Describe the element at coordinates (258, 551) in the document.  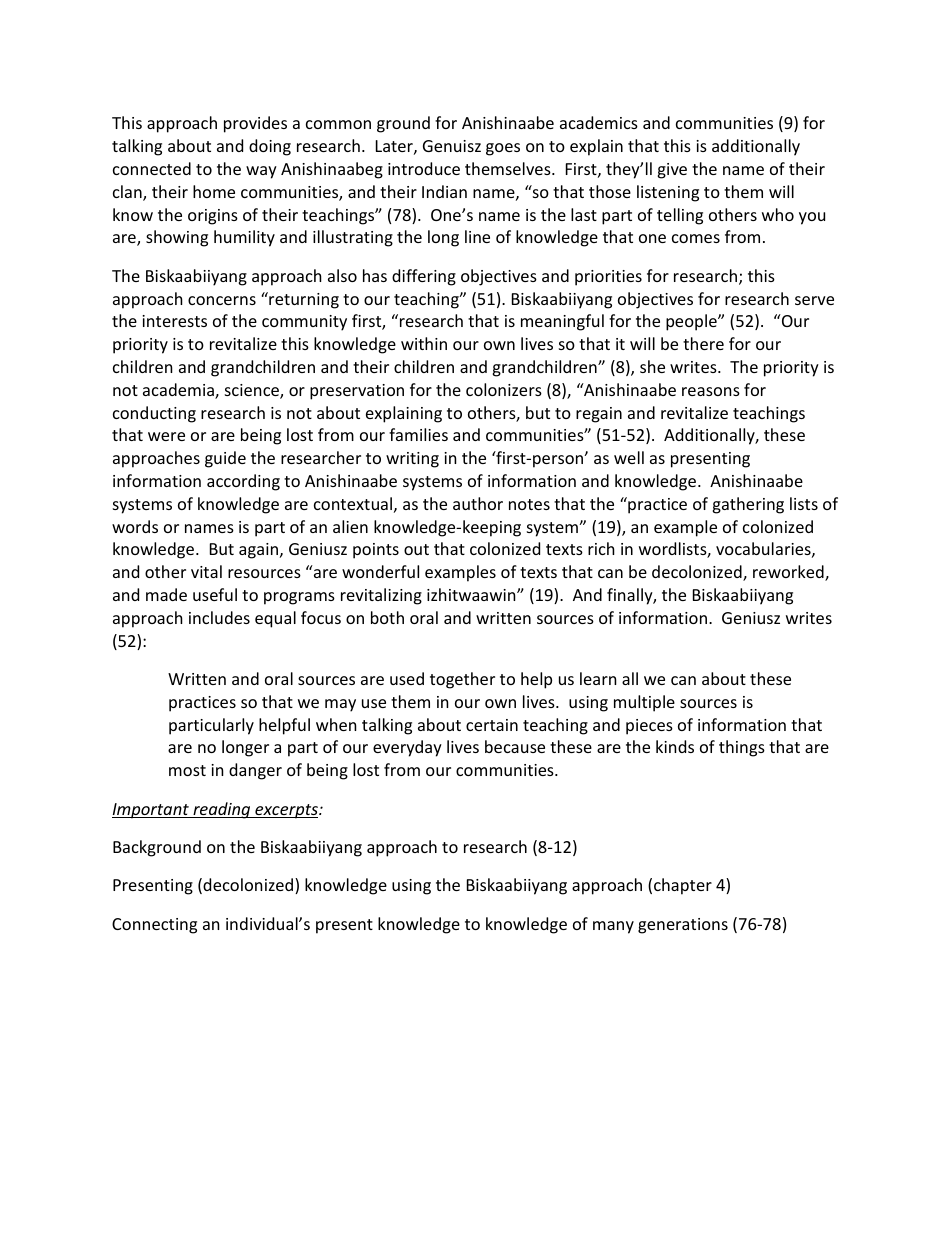
I see `again` at that location.
